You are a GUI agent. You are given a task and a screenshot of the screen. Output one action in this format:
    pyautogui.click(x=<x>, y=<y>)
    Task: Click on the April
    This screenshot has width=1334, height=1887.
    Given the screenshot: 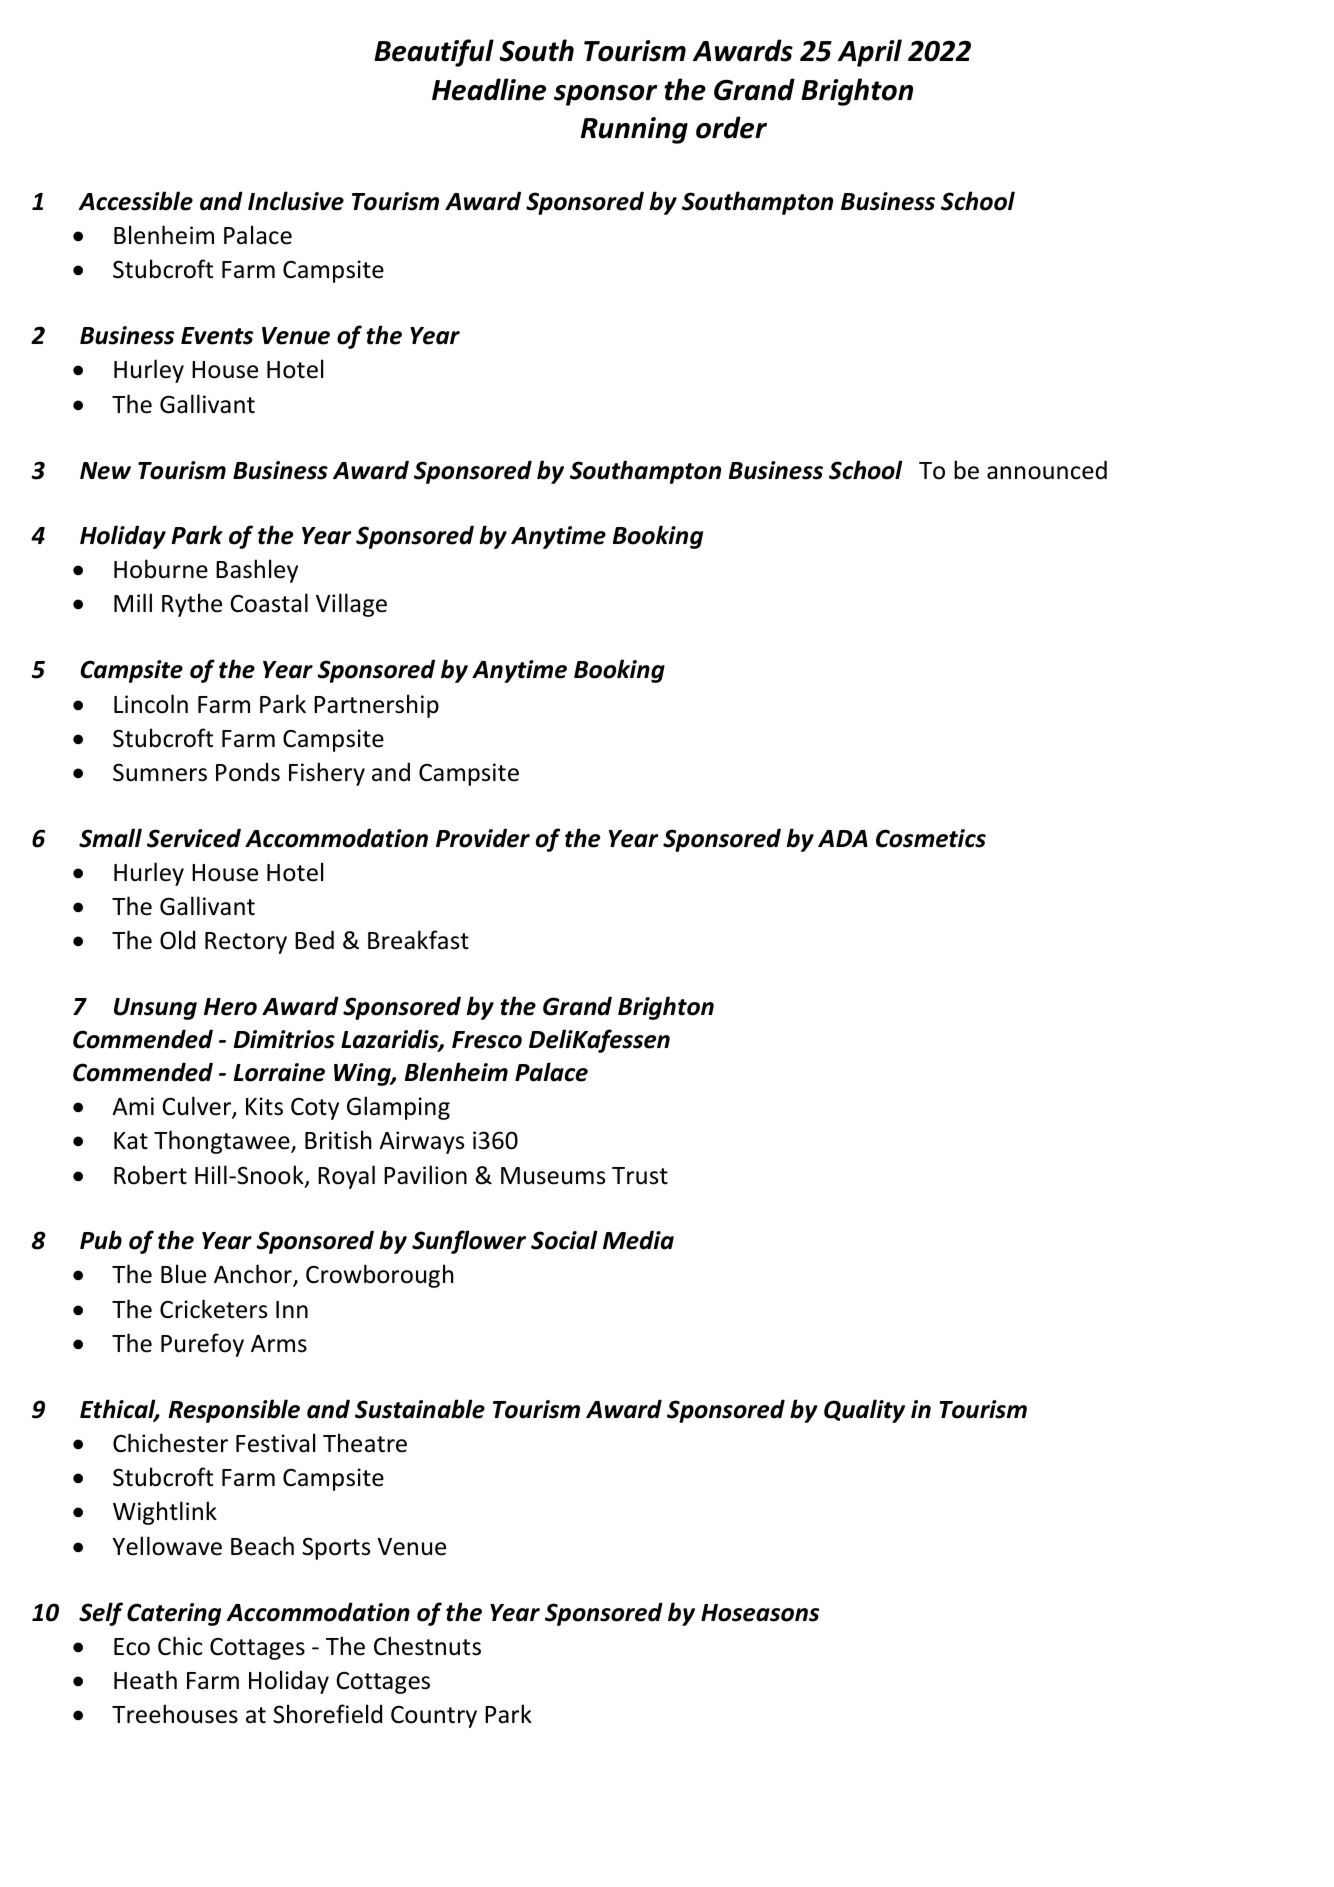 What is the action you would take?
    pyautogui.click(x=870, y=53)
